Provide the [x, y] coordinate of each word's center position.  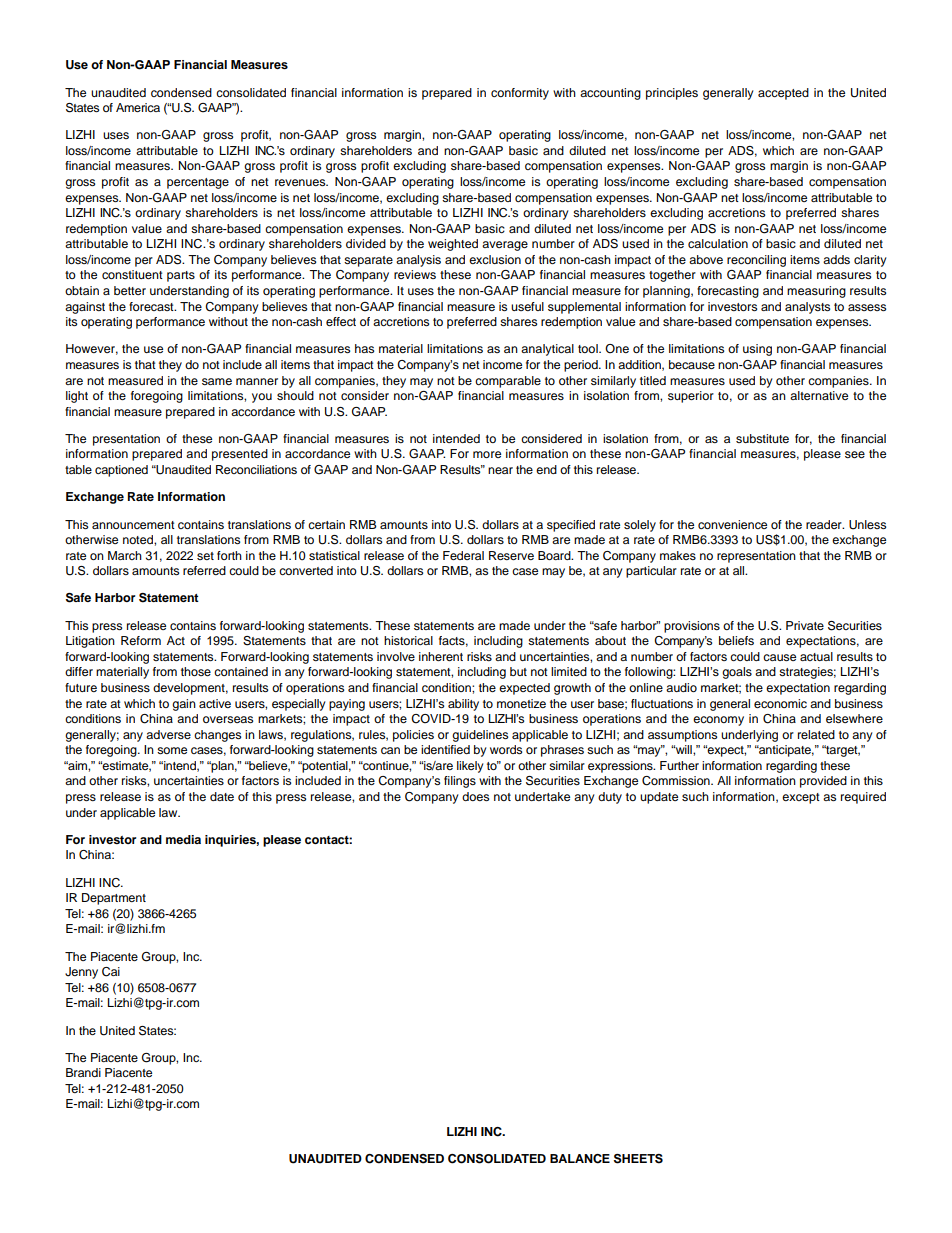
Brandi [83, 1072]
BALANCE [580, 1159]
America [138, 107]
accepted [783, 94]
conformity [520, 94]
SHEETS [638, 1159]
